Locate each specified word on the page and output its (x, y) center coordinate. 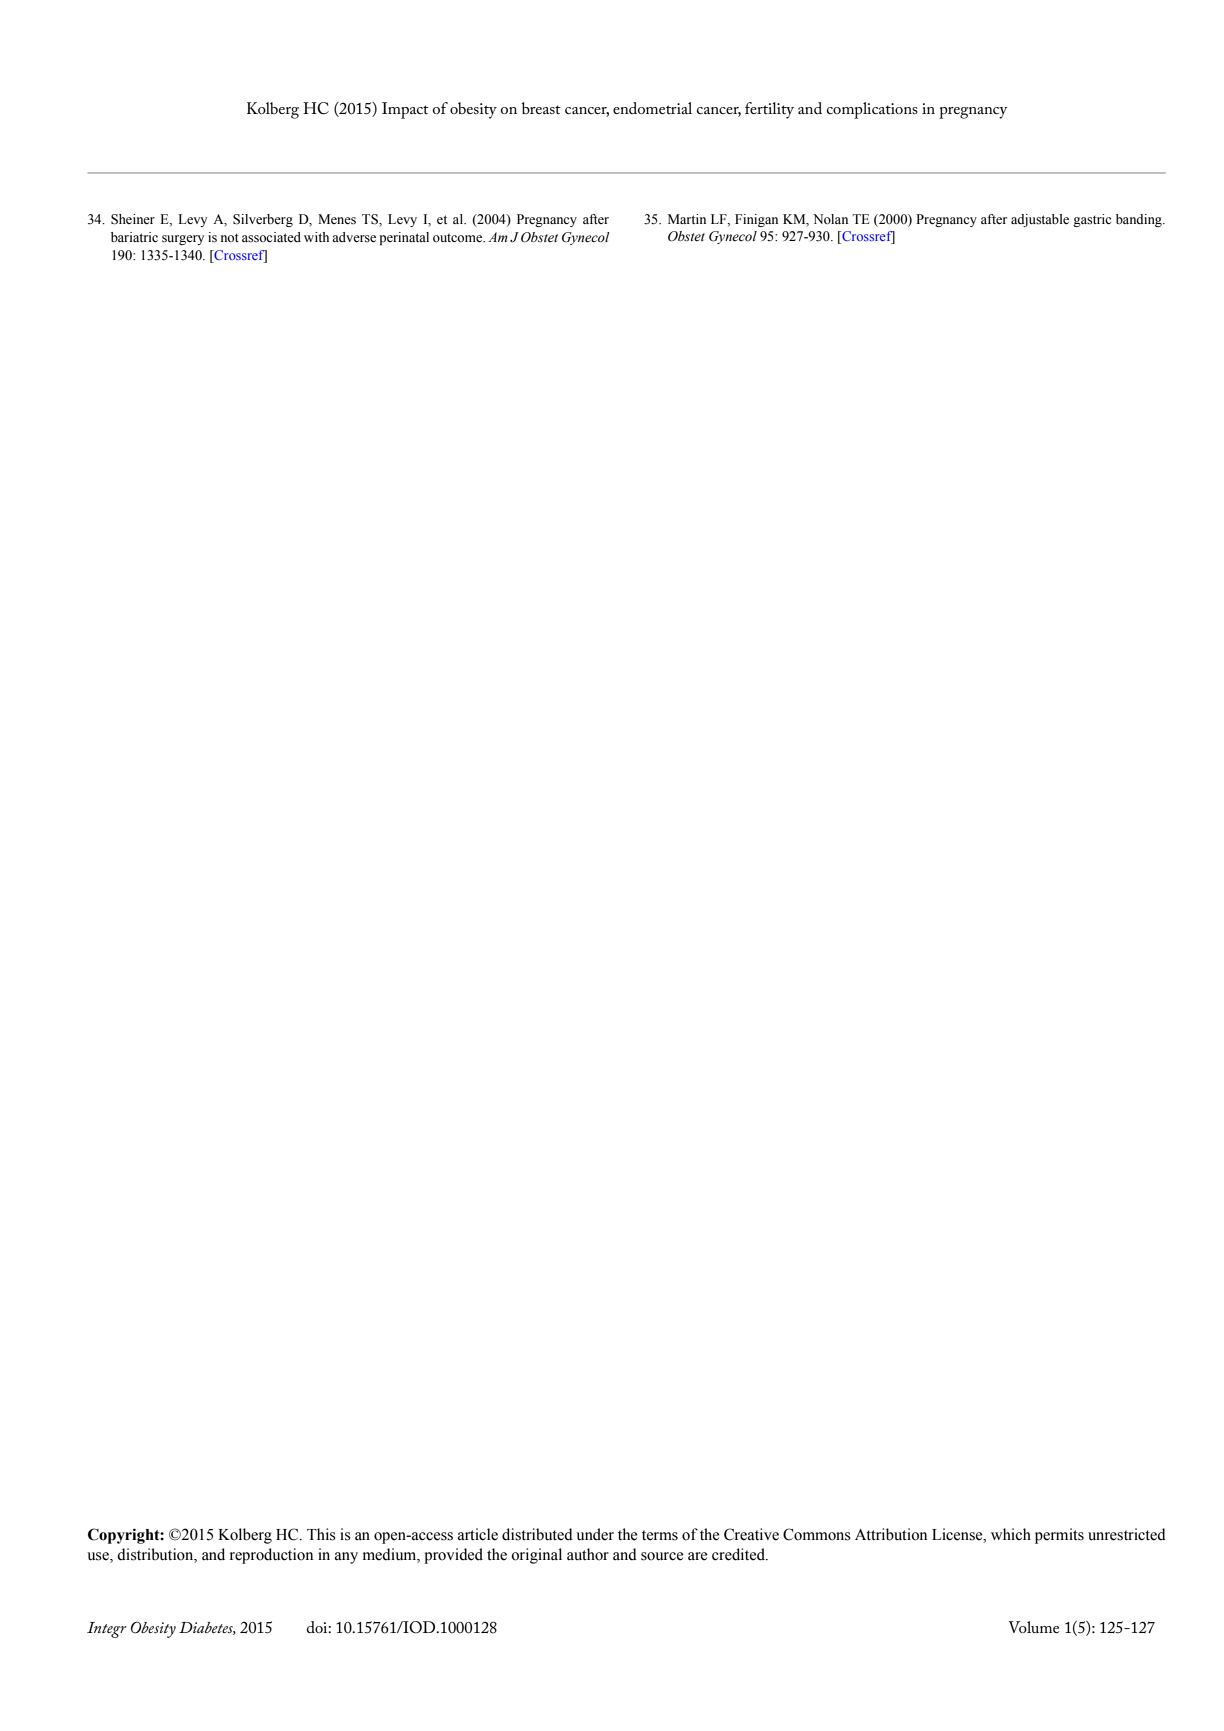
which (1011, 1534)
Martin (687, 219)
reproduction (271, 1556)
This (321, 1534)
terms (660, 1535)
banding (1140, 220)
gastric (1092, 220)
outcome (458, 237)
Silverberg (263, 220)
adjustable (1040, 220)
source (662, 1556)
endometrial (652, 108)
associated (271, 237)
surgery (183, 240)
